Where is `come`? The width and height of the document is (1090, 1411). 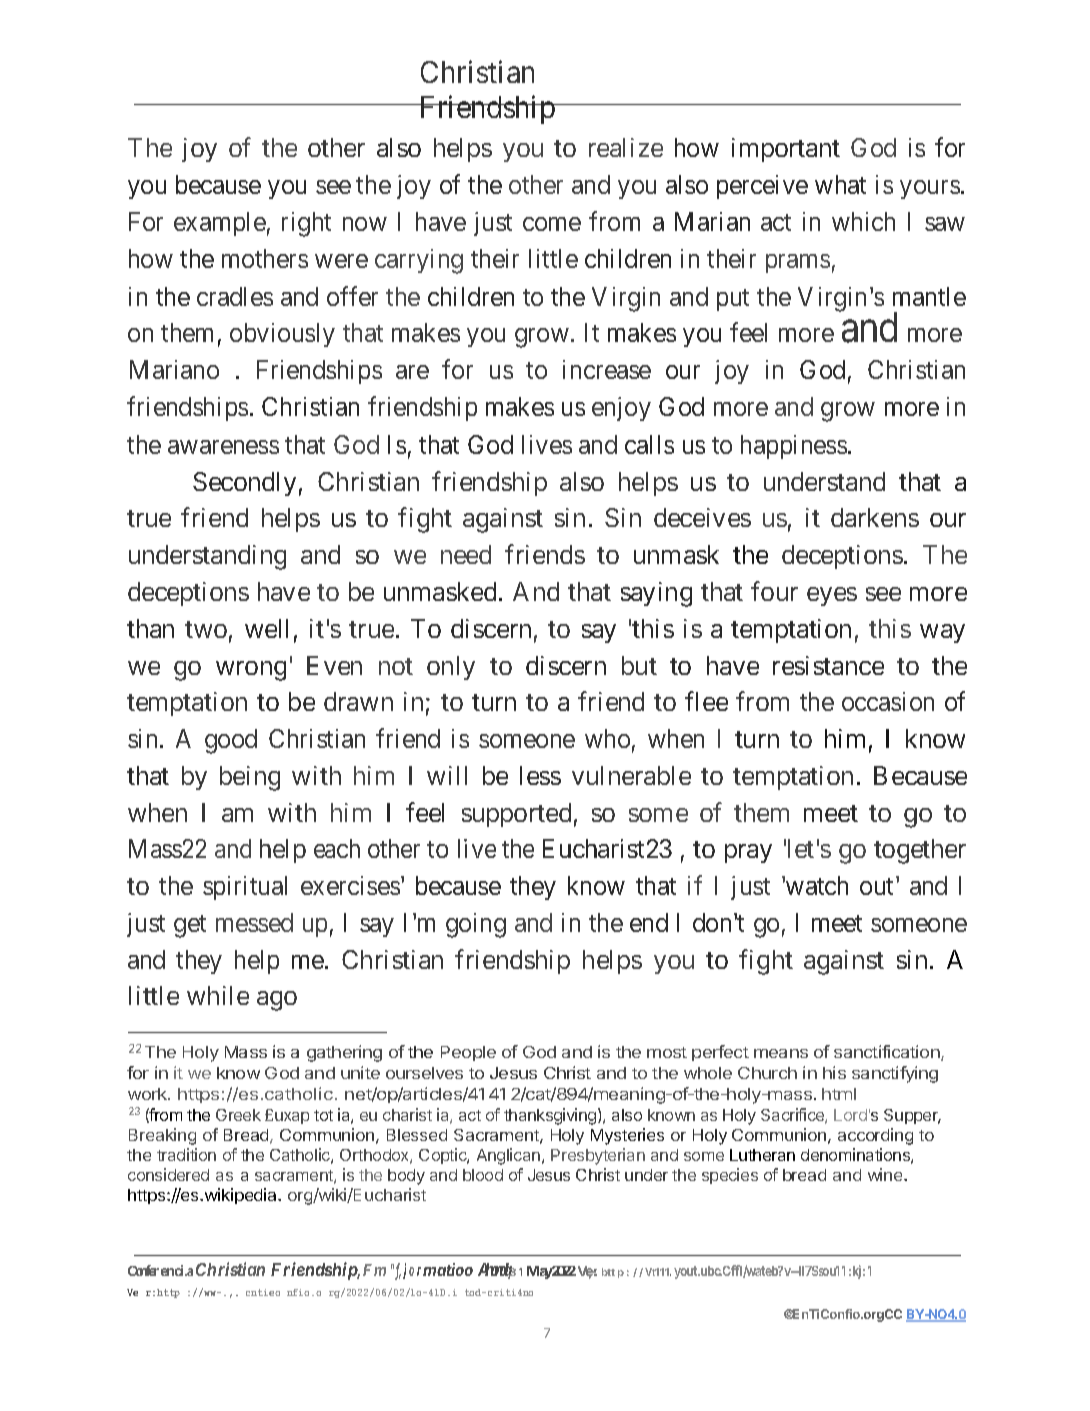
come is located at coordinates (552, 224).
